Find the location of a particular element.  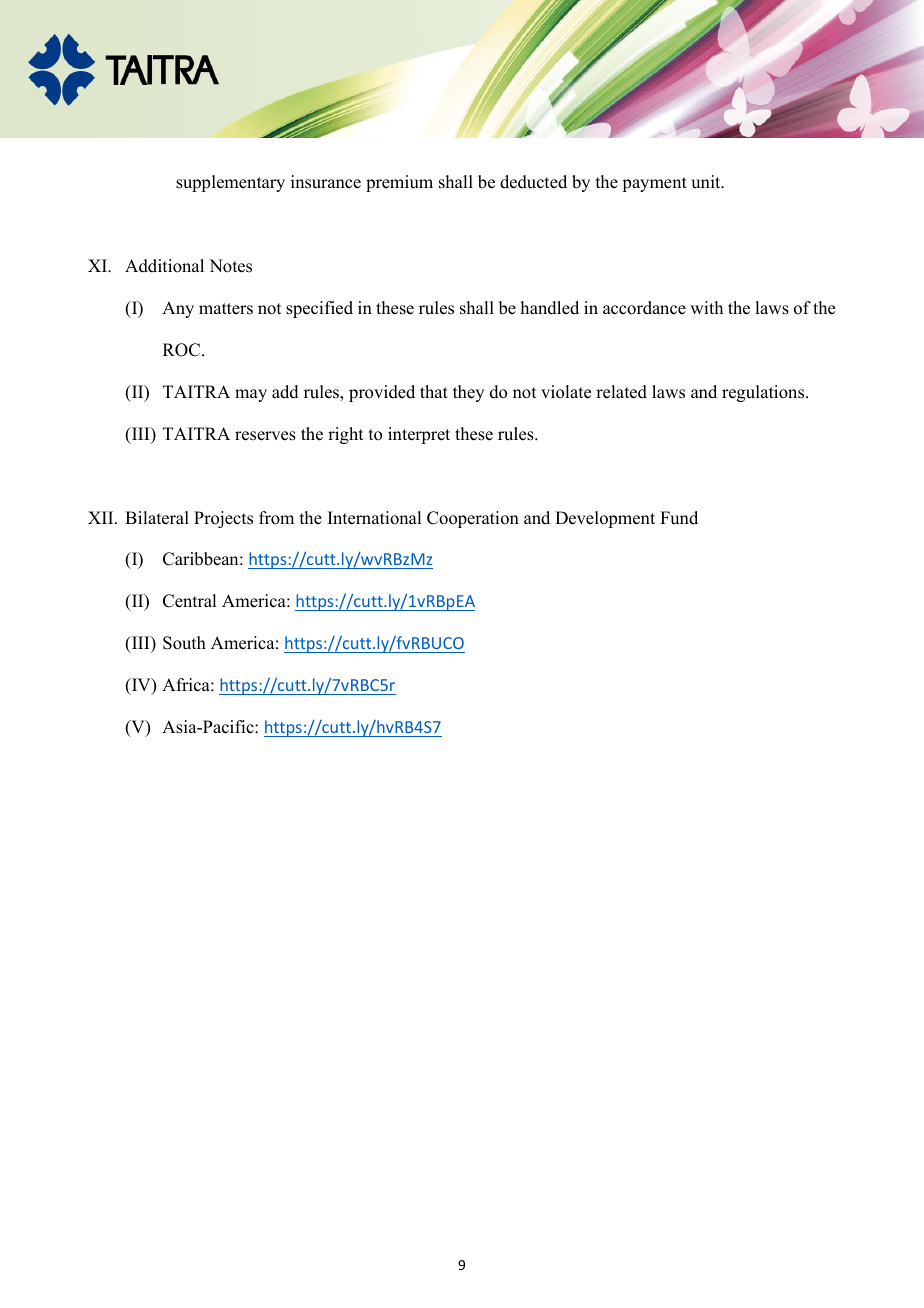

Any is located at coordinates (178, 309).
